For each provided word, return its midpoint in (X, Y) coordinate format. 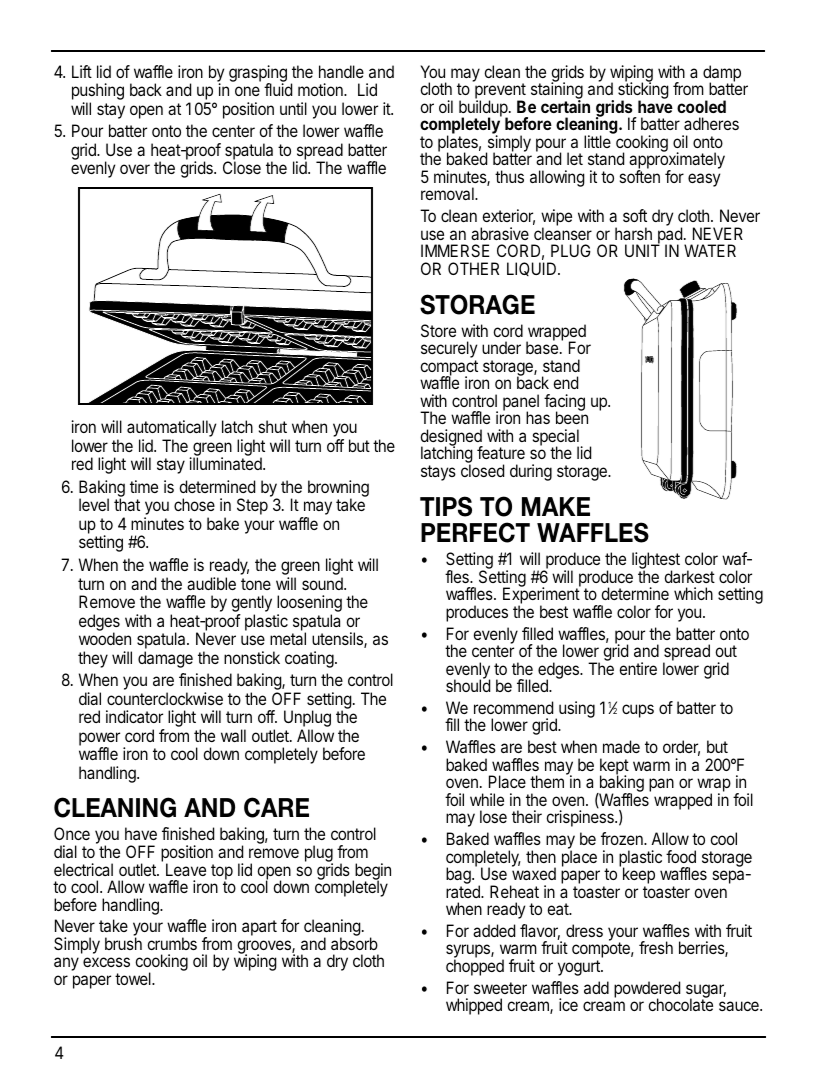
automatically (171, 430)
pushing (98, 93)
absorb (354, 943)
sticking (643, 91)
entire (638, 668)
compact (449, 369)
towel (134, 978)
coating (309, 659)
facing (564, 403)
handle (341, 71)
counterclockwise (165, 698)
